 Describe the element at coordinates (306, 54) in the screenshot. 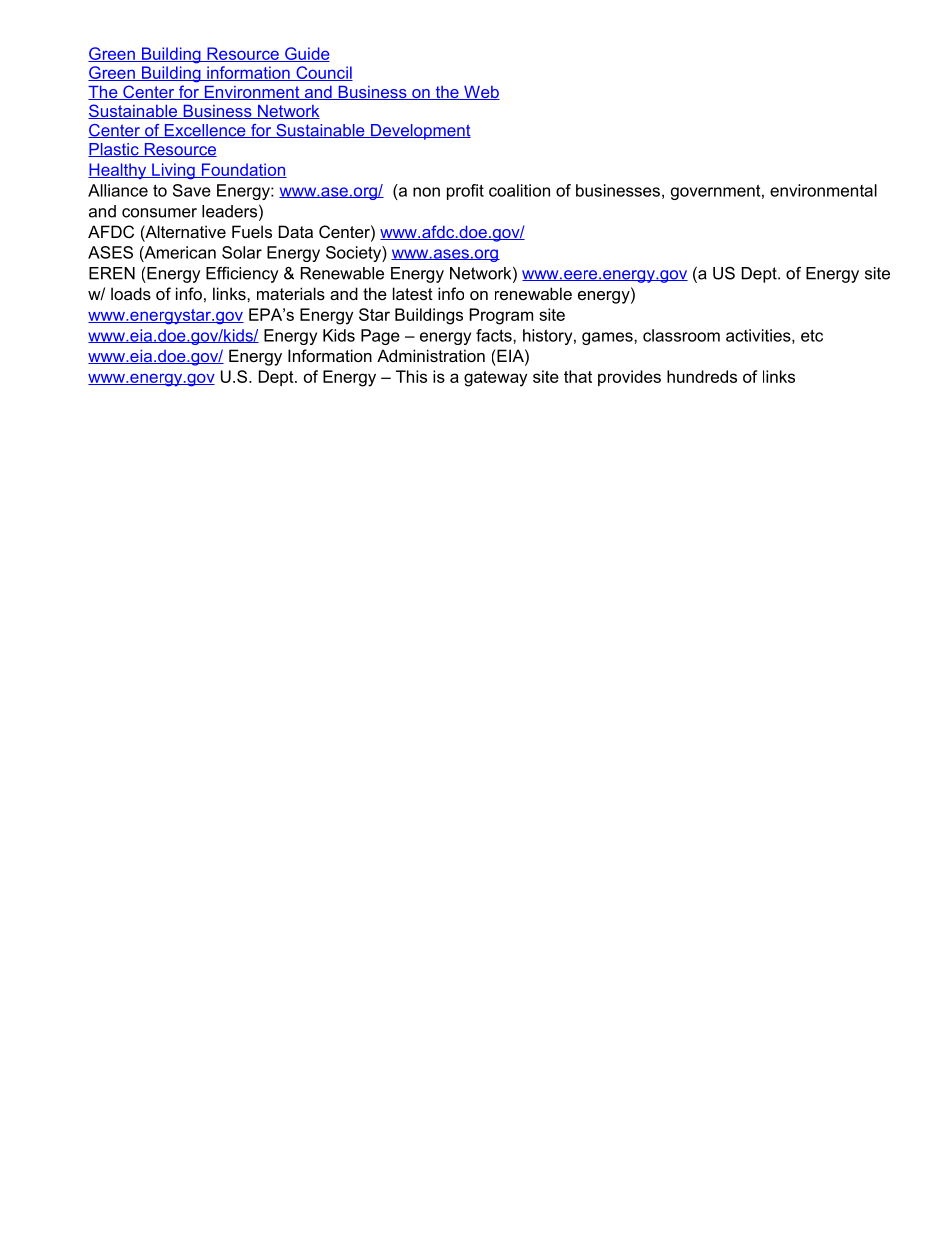

I see `Guide` at that location.
